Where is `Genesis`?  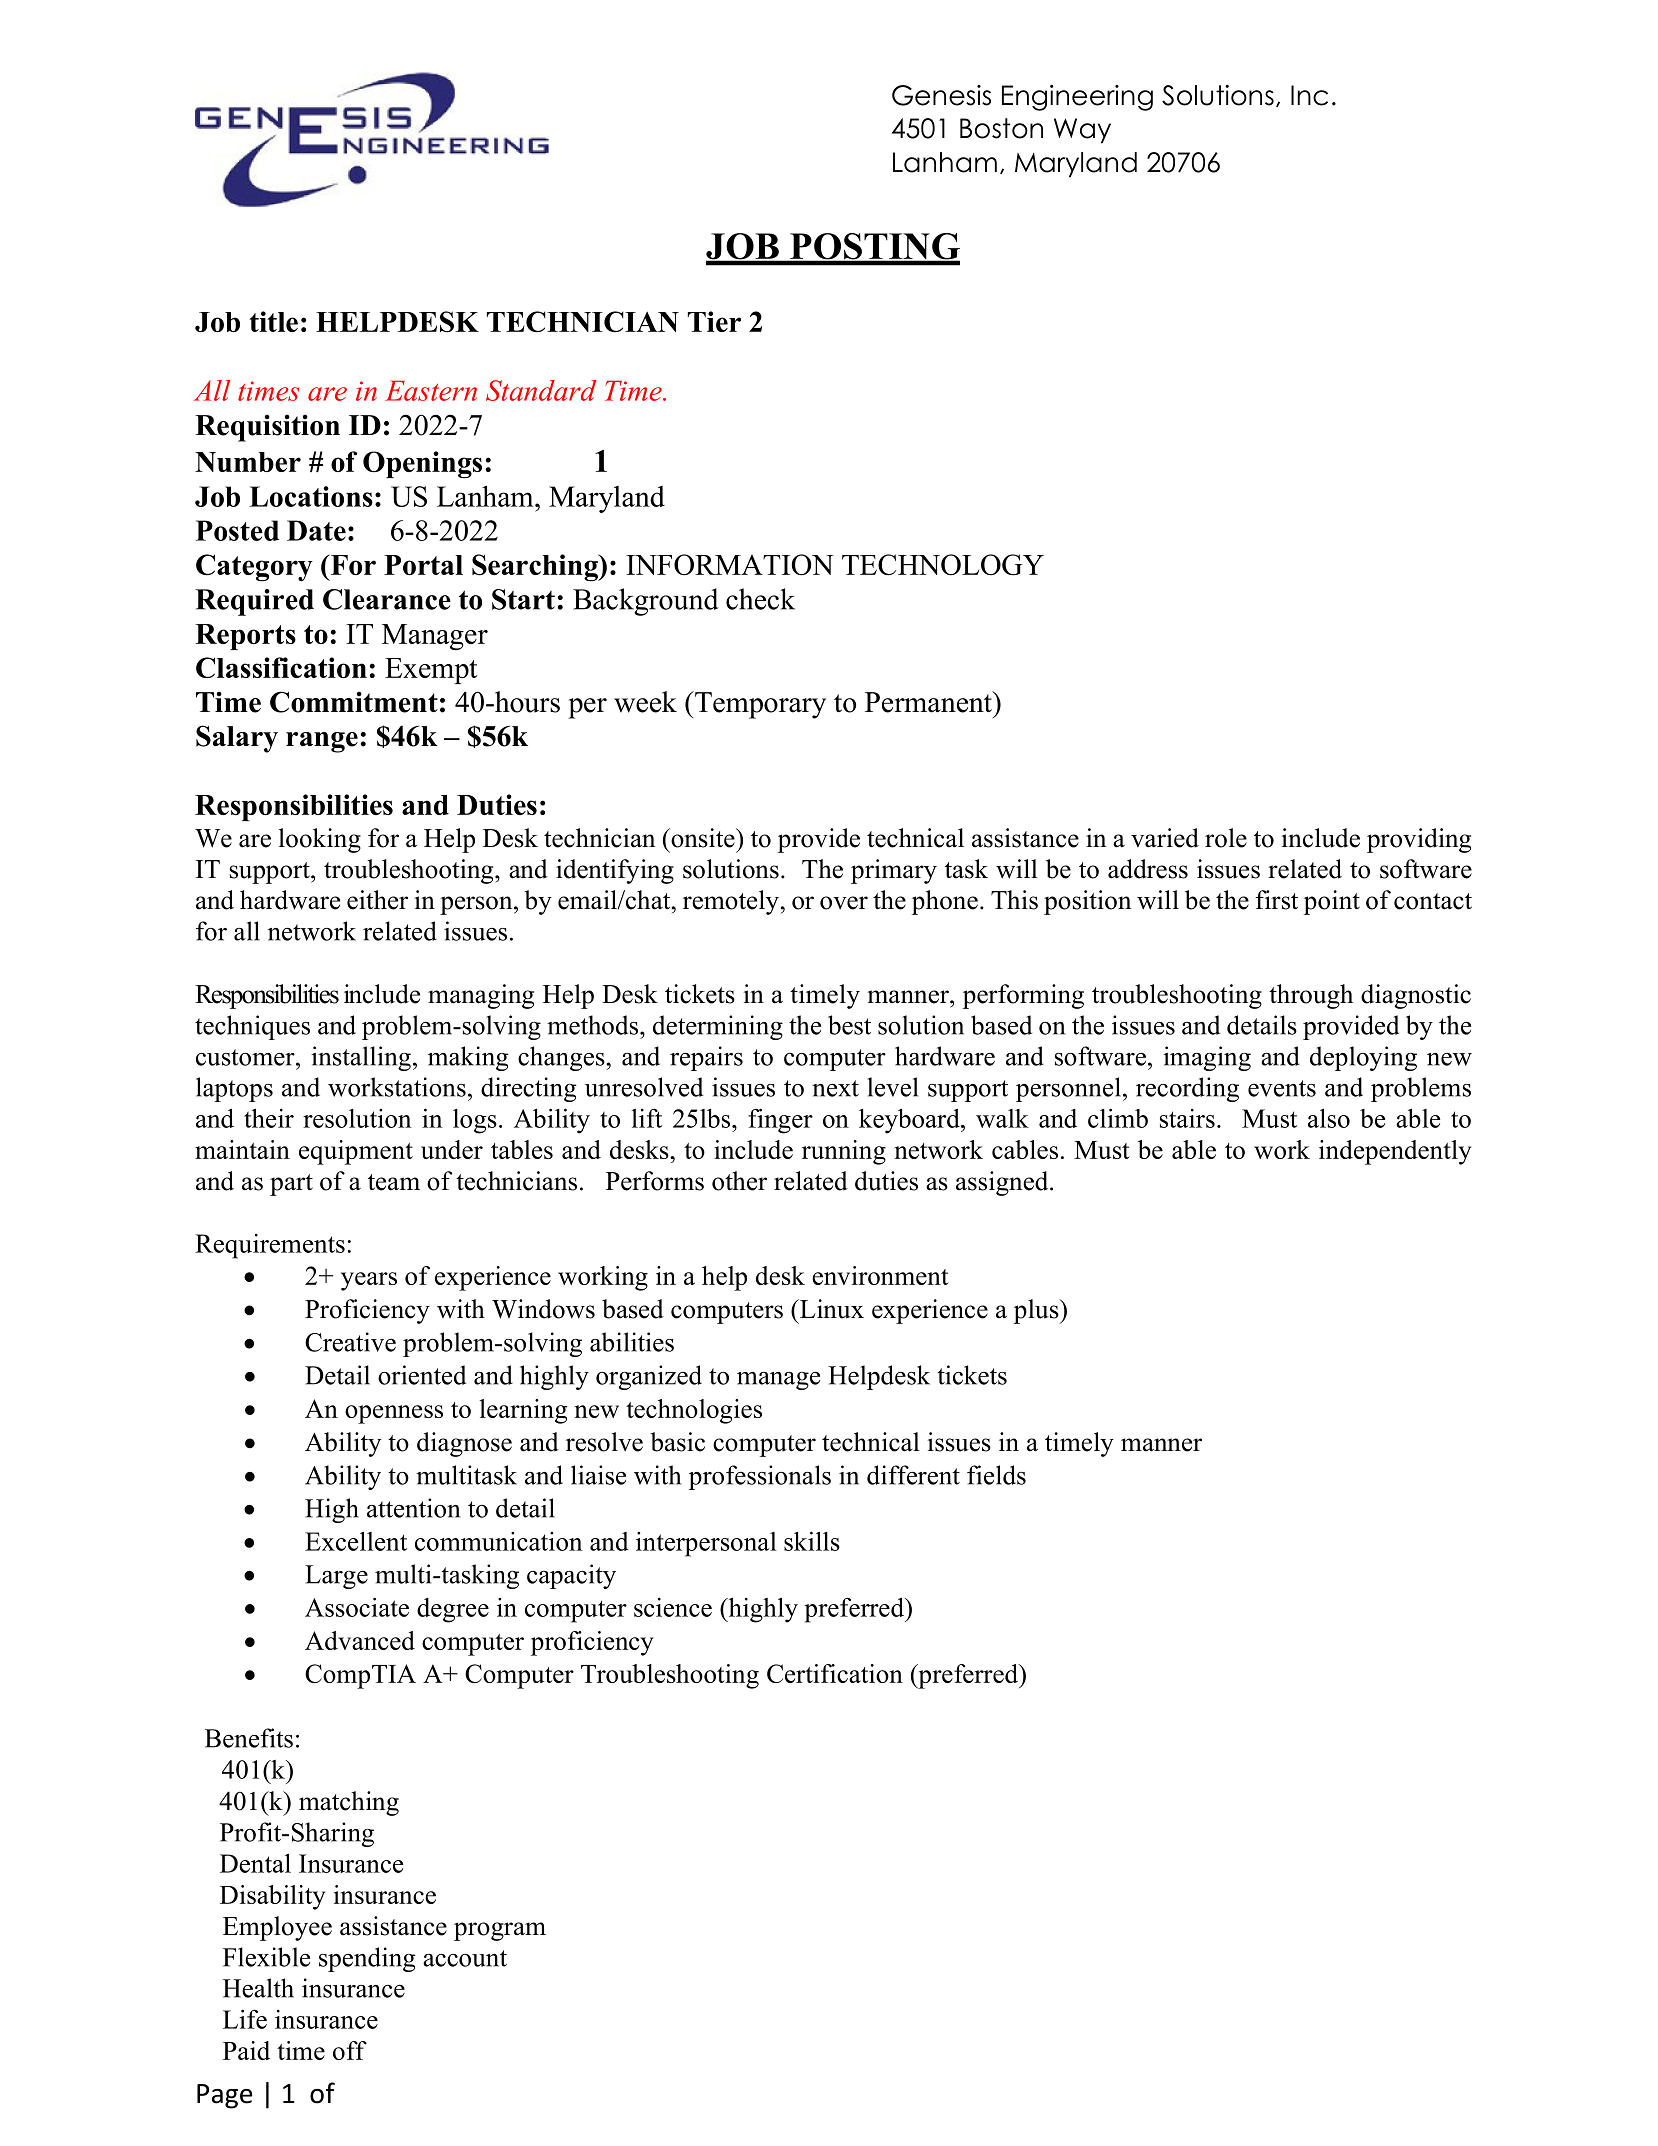
Genesis is located at coordinates (941, 95).
